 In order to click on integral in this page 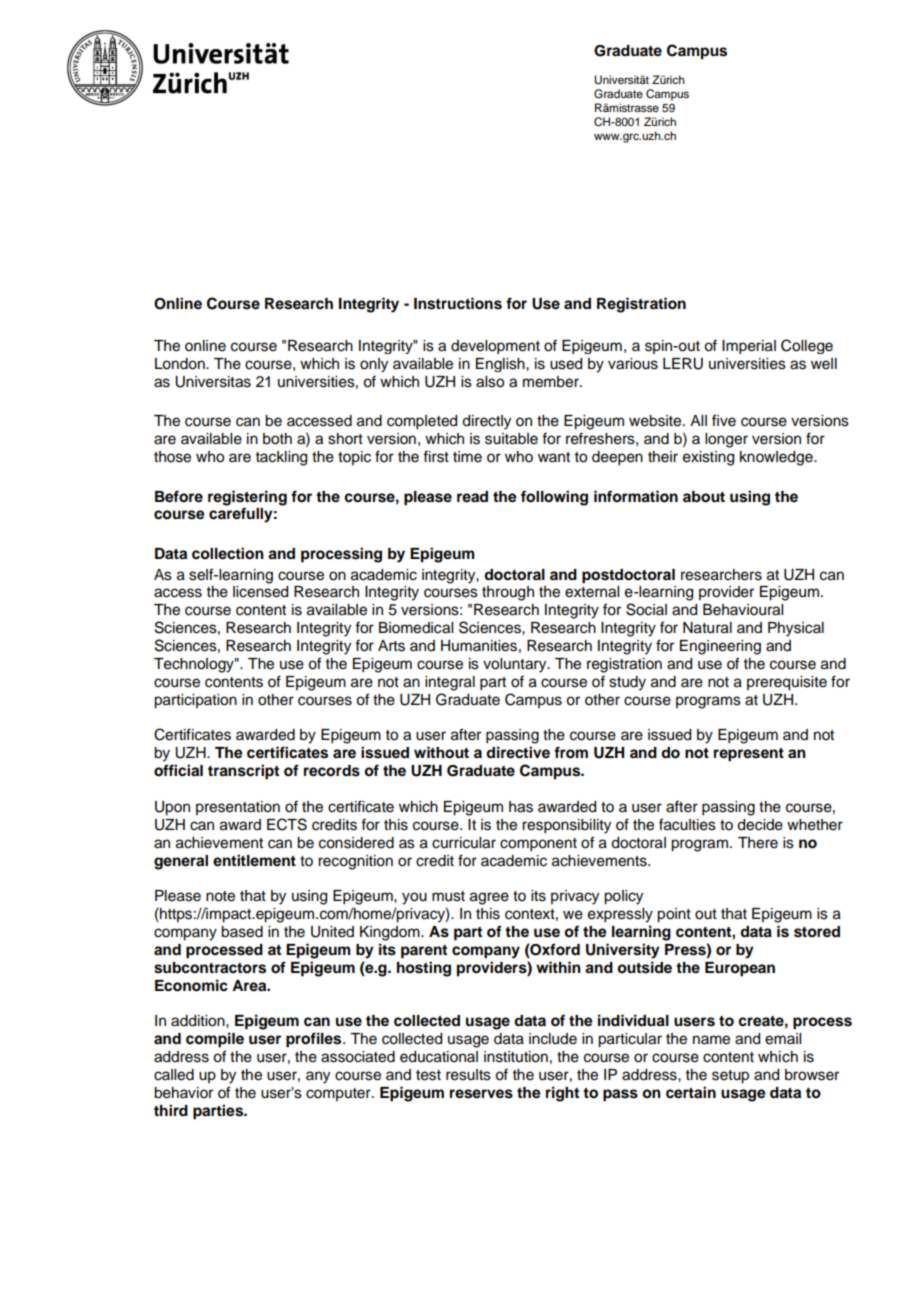, I will do `click(450, 683)`.
